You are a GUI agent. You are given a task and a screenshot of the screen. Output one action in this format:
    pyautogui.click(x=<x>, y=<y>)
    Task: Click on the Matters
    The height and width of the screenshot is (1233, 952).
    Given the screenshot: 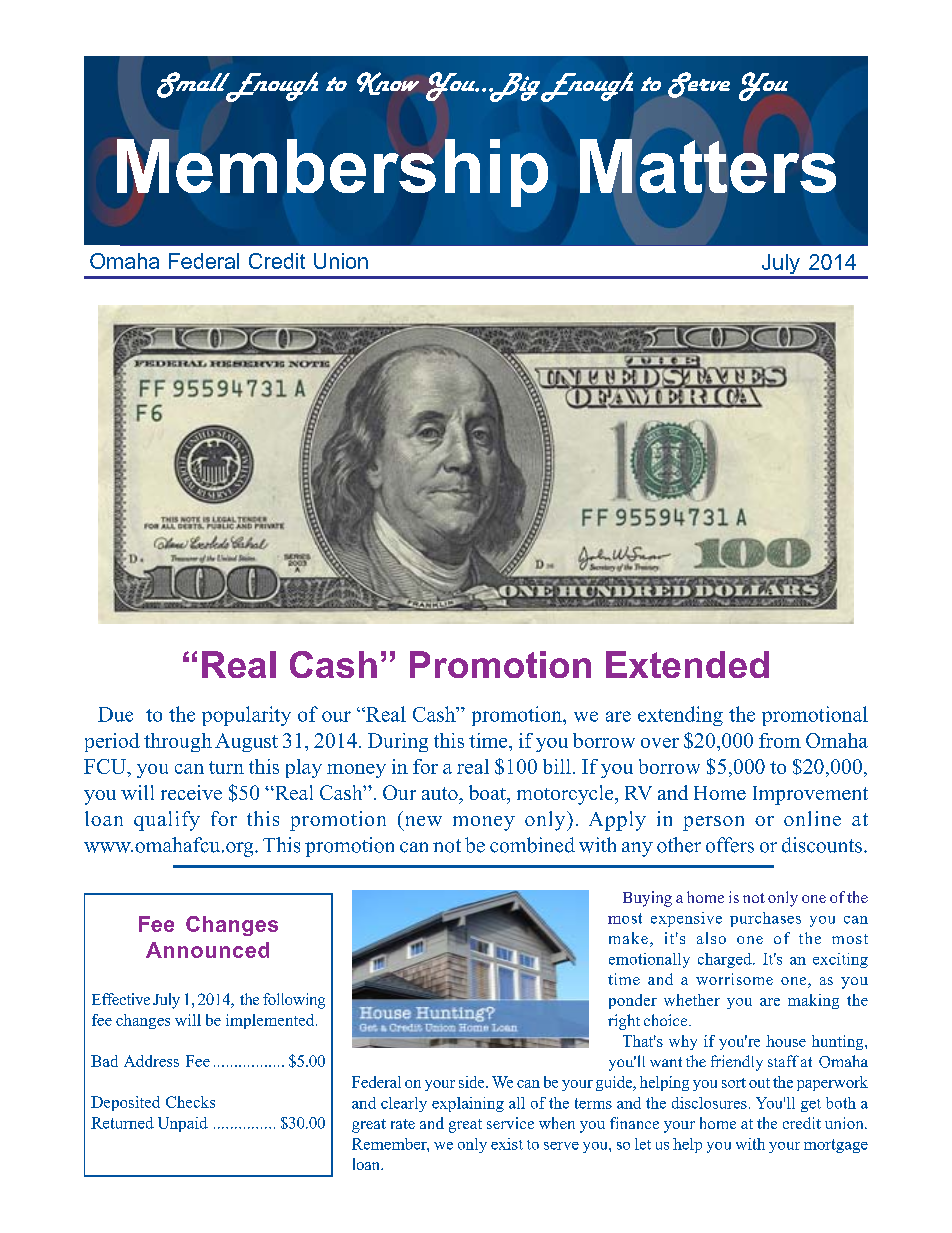 What is the action you would take?
    pyautogui.click(x=708, y=166)
